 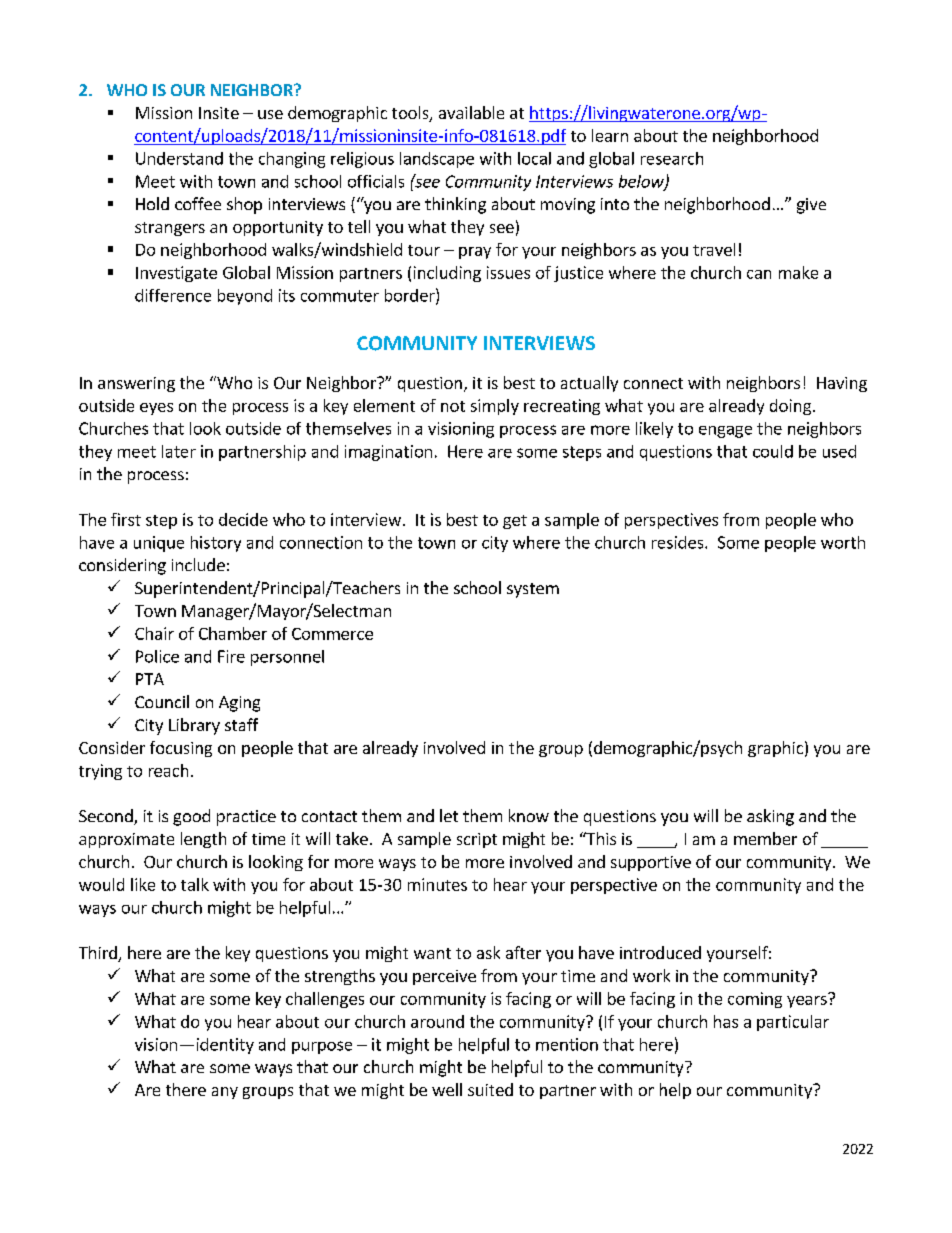 What do you see at coordinates (533, 590) in the page?
I see `system` at bounding box center [533, 590].
